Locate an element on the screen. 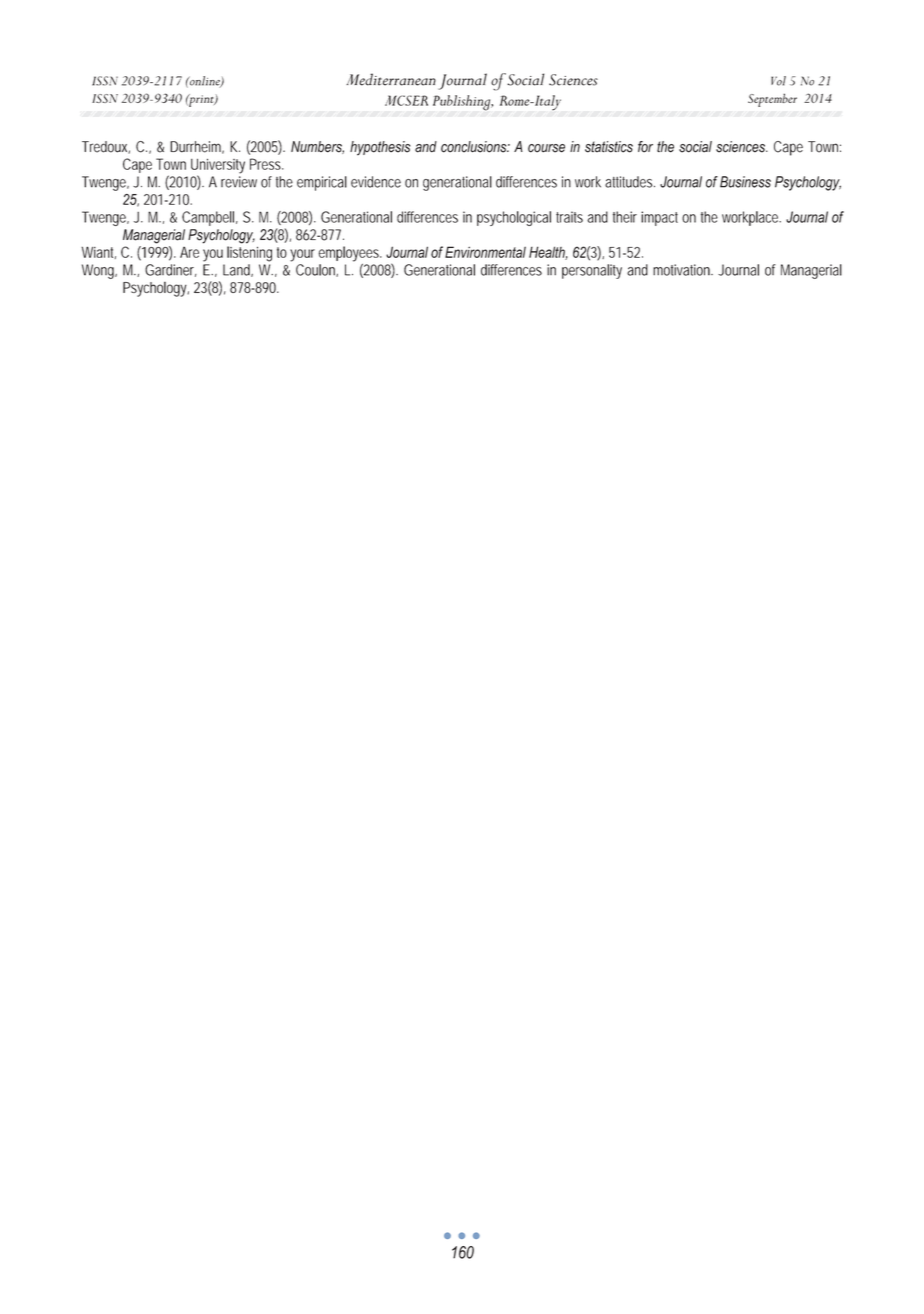 The height and width of the screenshot is (1314, 924). psychological is located at coordinates (514, 218).
